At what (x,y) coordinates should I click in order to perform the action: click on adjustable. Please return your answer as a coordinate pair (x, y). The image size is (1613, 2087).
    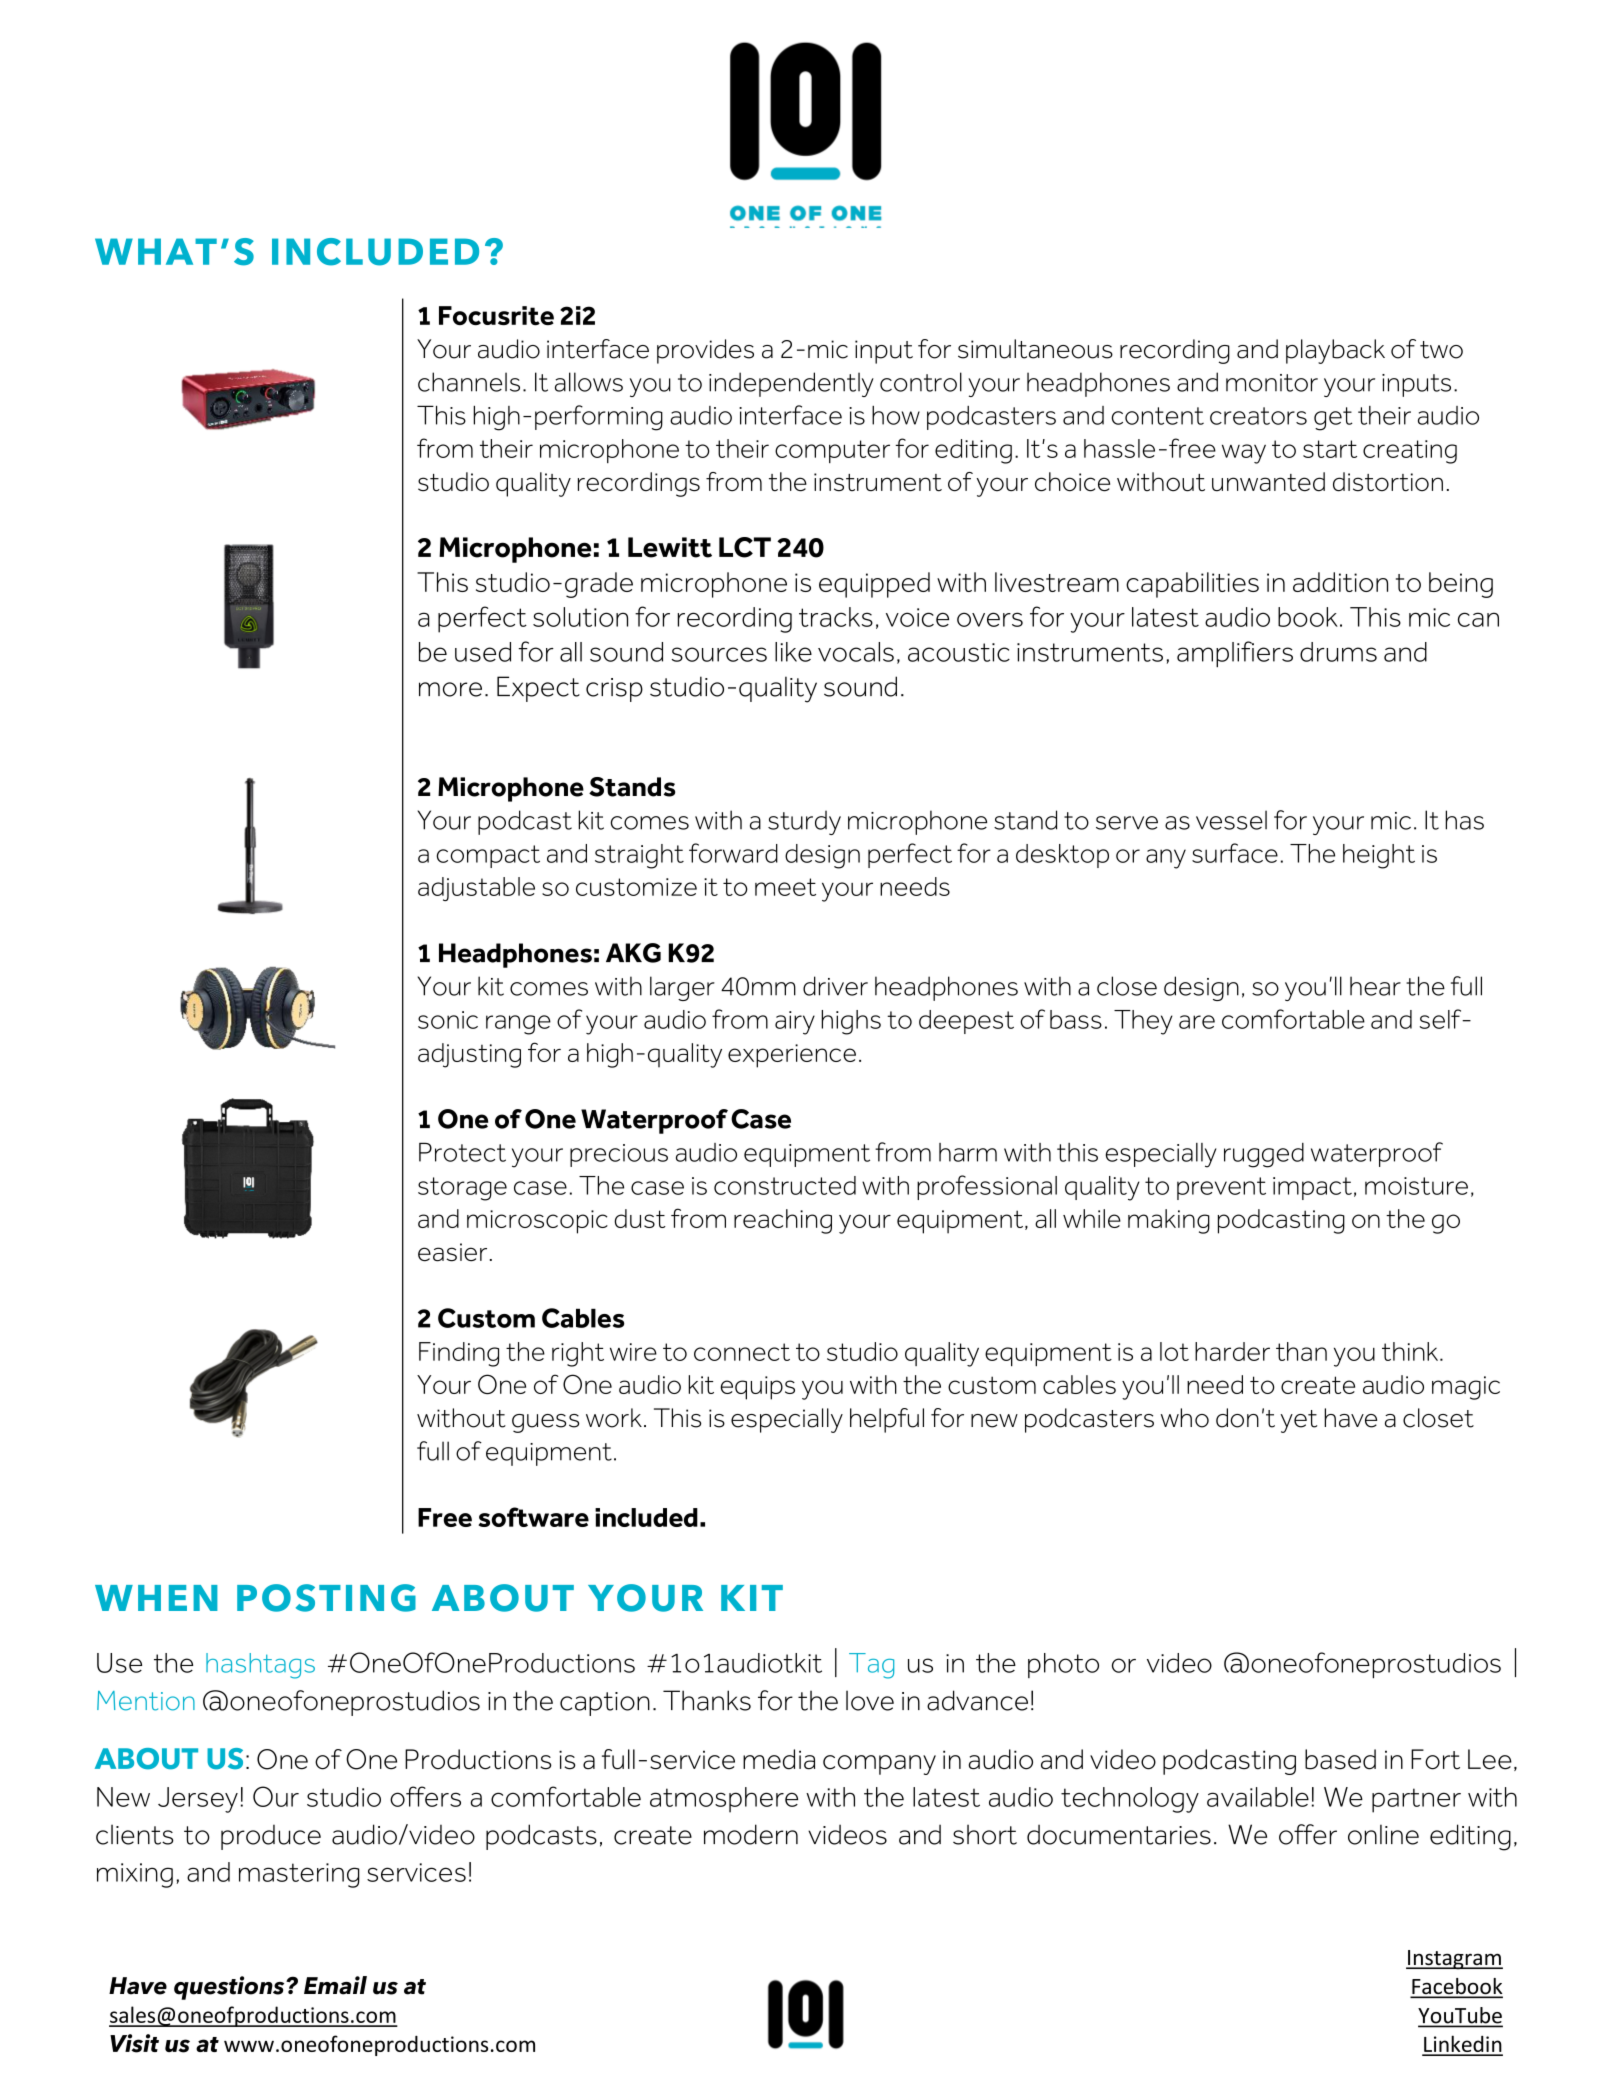
    Looking at the image, I should click on (476, 889).
